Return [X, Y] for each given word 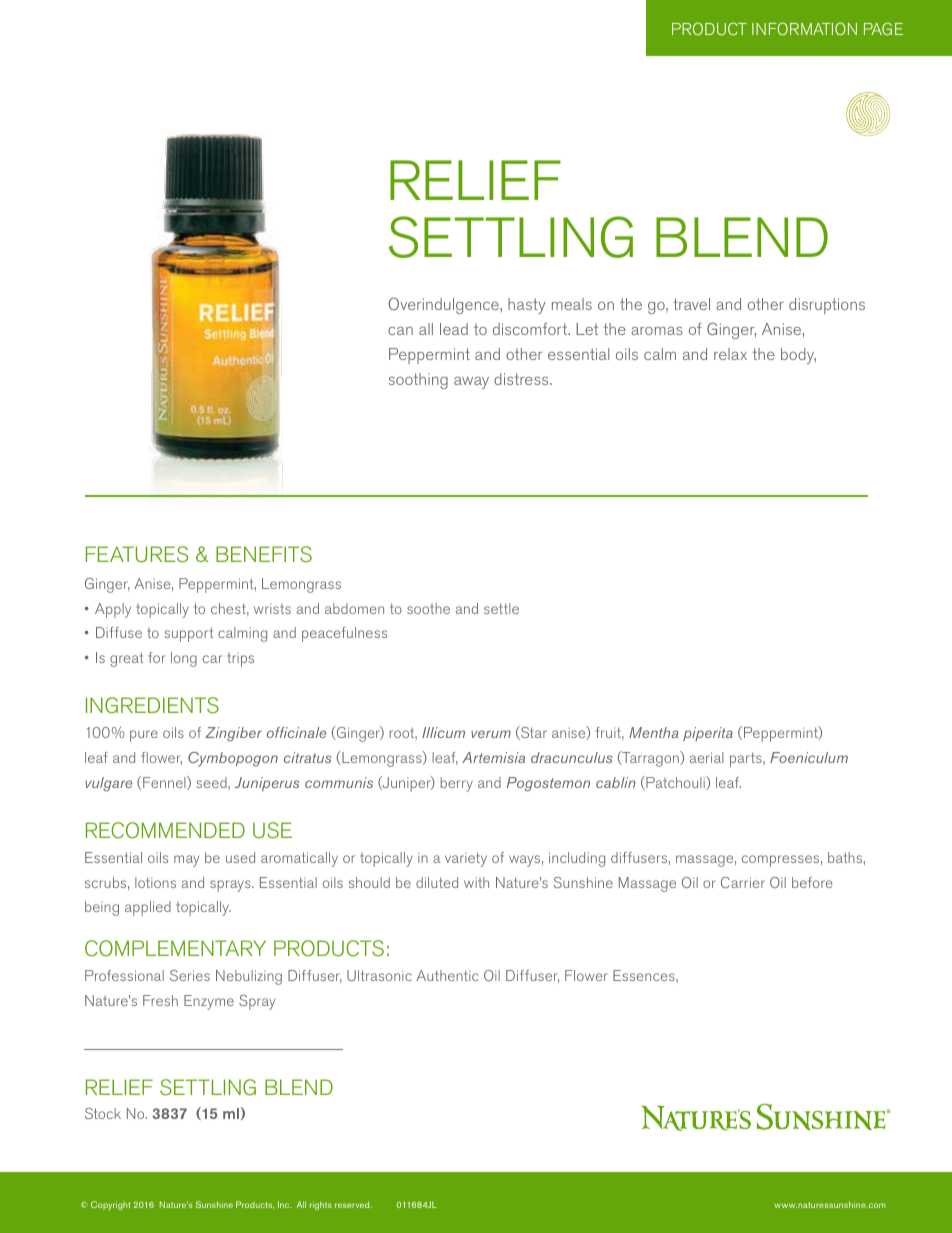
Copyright [110, 1205]
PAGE [883, 28]
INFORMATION [804, 28]
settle [501, 608]
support [188, 634]
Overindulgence [444, 305]
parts [747, 759]
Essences [645, 975]
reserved [353, 1204]
